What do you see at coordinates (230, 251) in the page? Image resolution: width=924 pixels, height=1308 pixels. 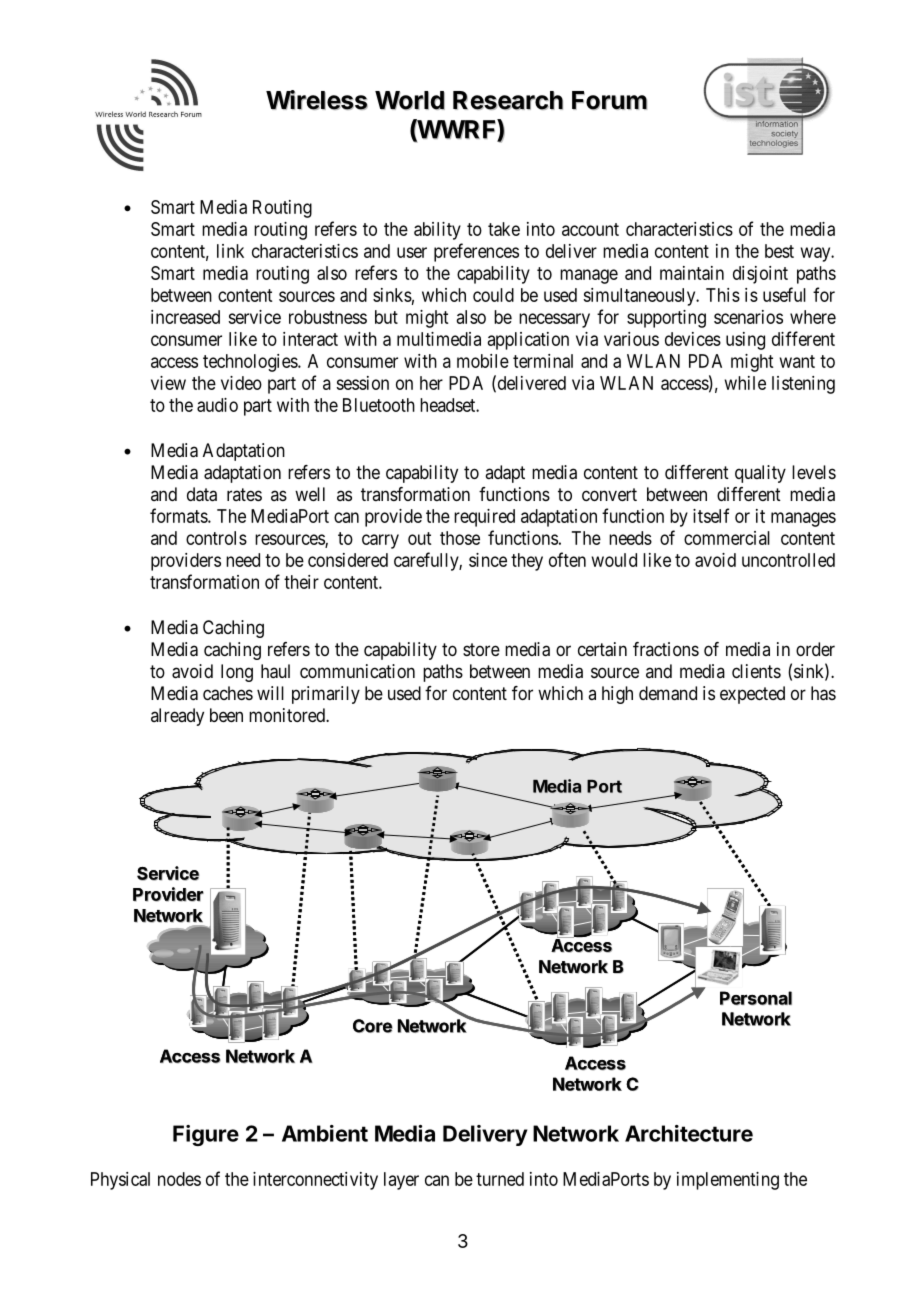 I see `link` at bounding box center [230, 251].
